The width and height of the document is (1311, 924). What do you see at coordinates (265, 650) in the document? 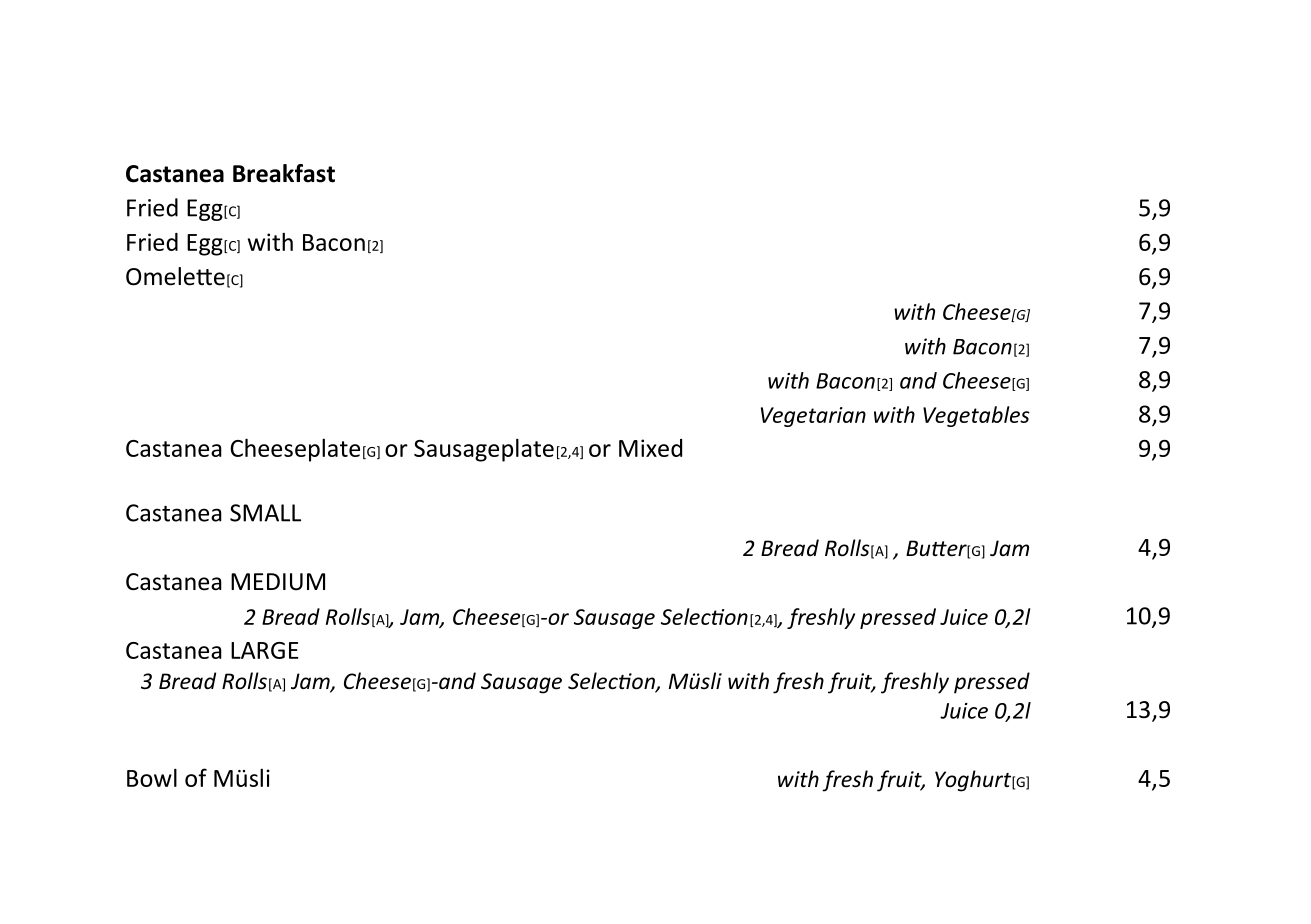
I see `LARGE` at bounding box center [265, 650].
